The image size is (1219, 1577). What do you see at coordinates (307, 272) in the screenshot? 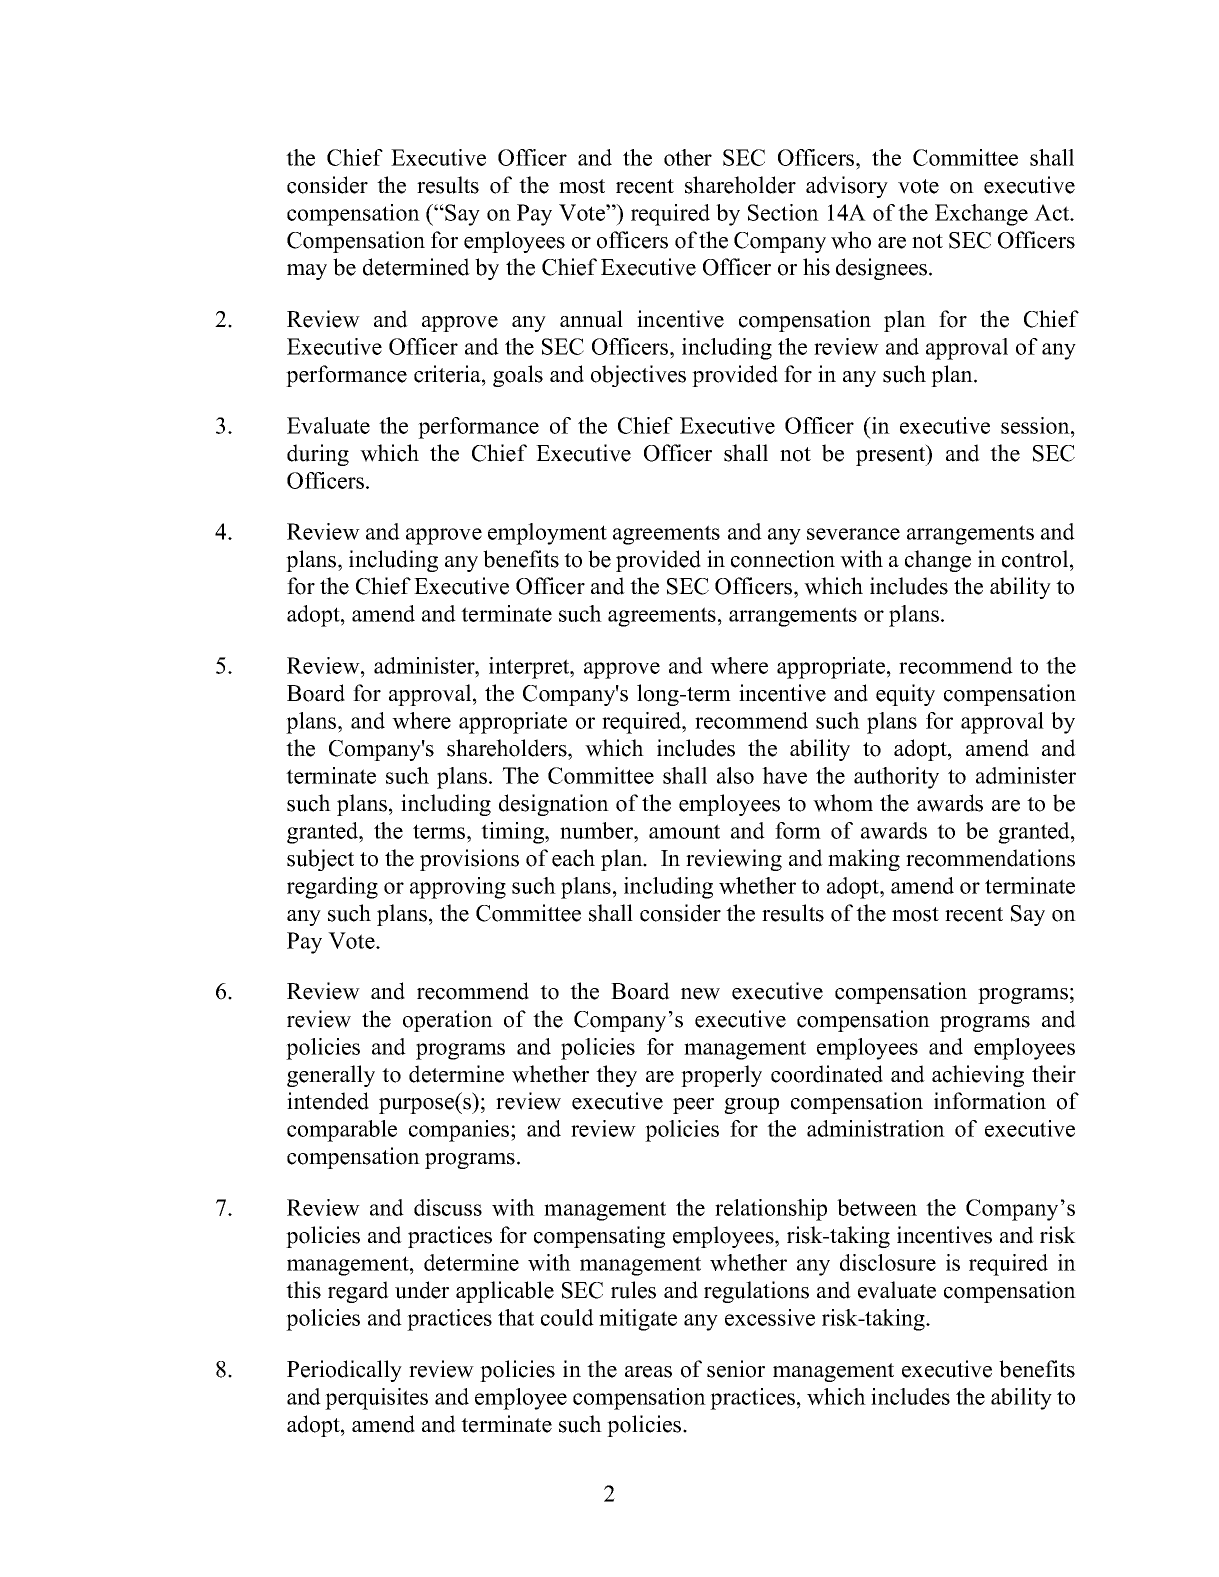
I see `may` at bounding box center [307, 272].
